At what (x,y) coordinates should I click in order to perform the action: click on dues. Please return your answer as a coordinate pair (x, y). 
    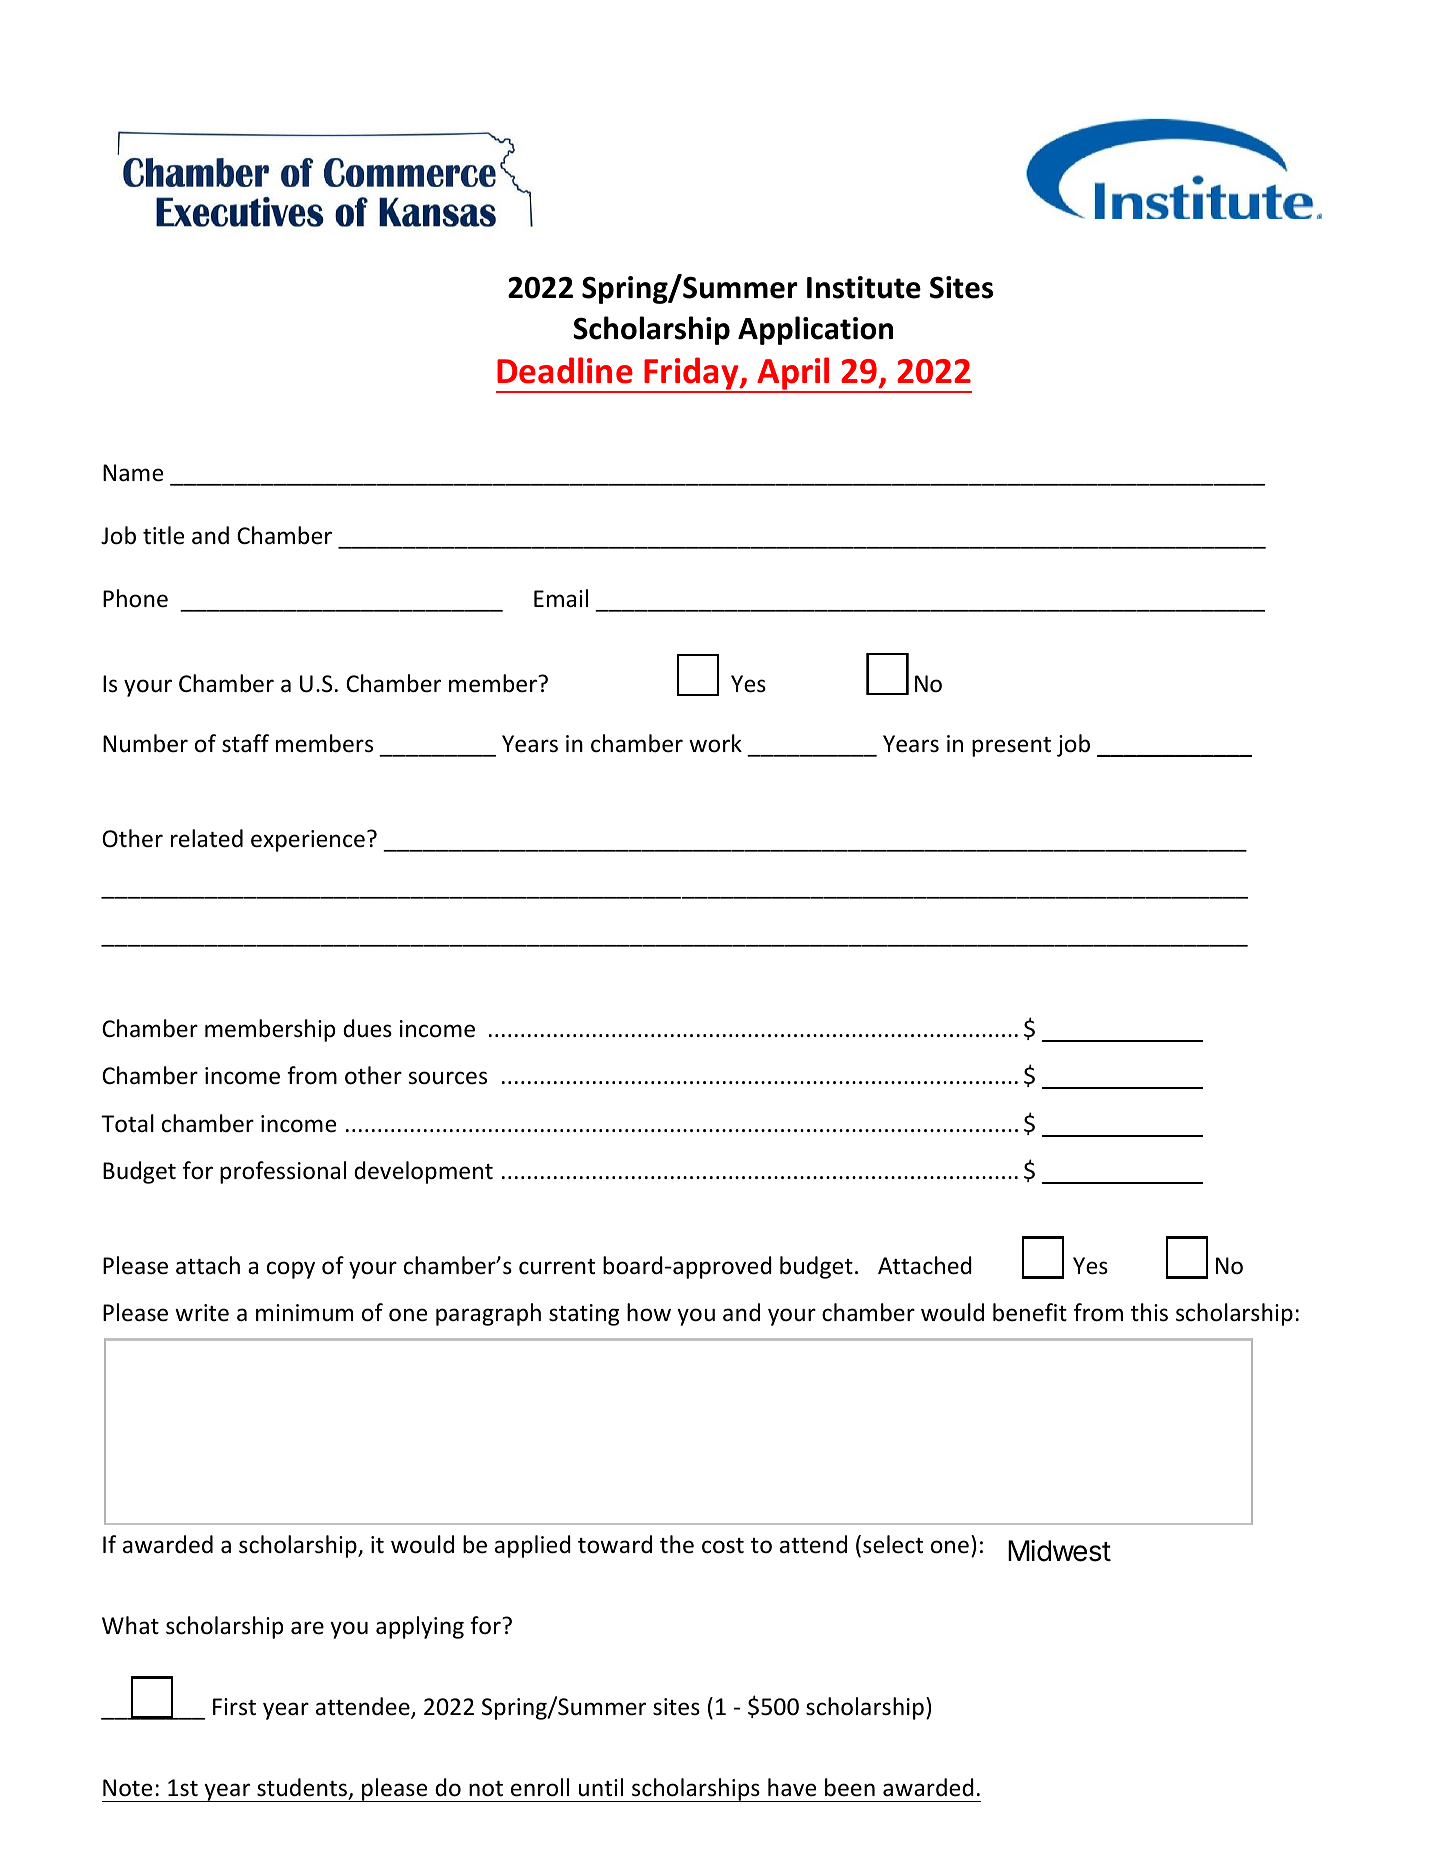
    Looking at the image, I should click on (367, 1028).
